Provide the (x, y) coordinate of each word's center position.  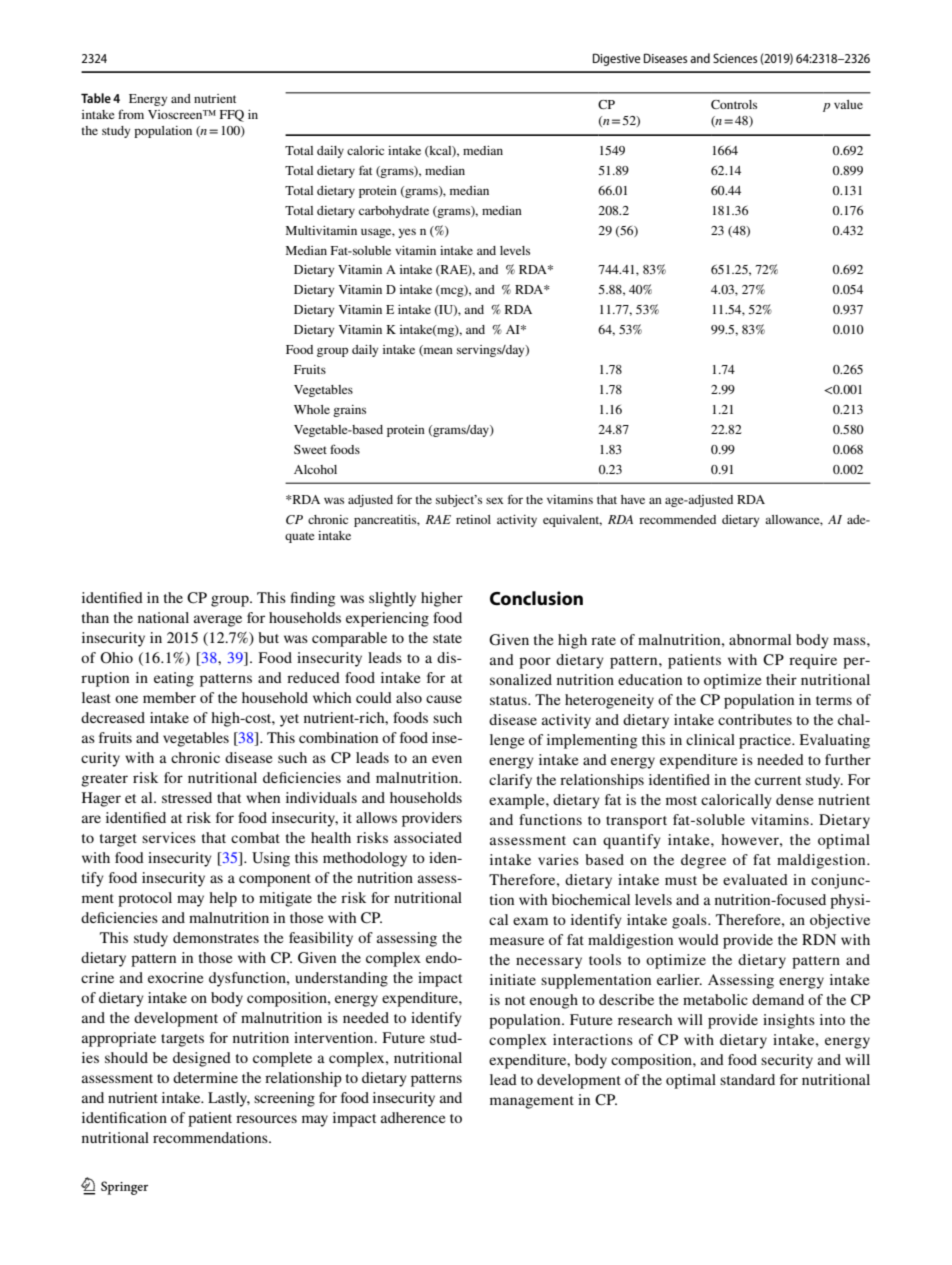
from (131, 114)
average (218, 621)
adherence (413, 1117)
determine (205, 1077)
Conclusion (536, 598)
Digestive (616, 59)
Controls (734, 104)
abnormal (760, 639)
